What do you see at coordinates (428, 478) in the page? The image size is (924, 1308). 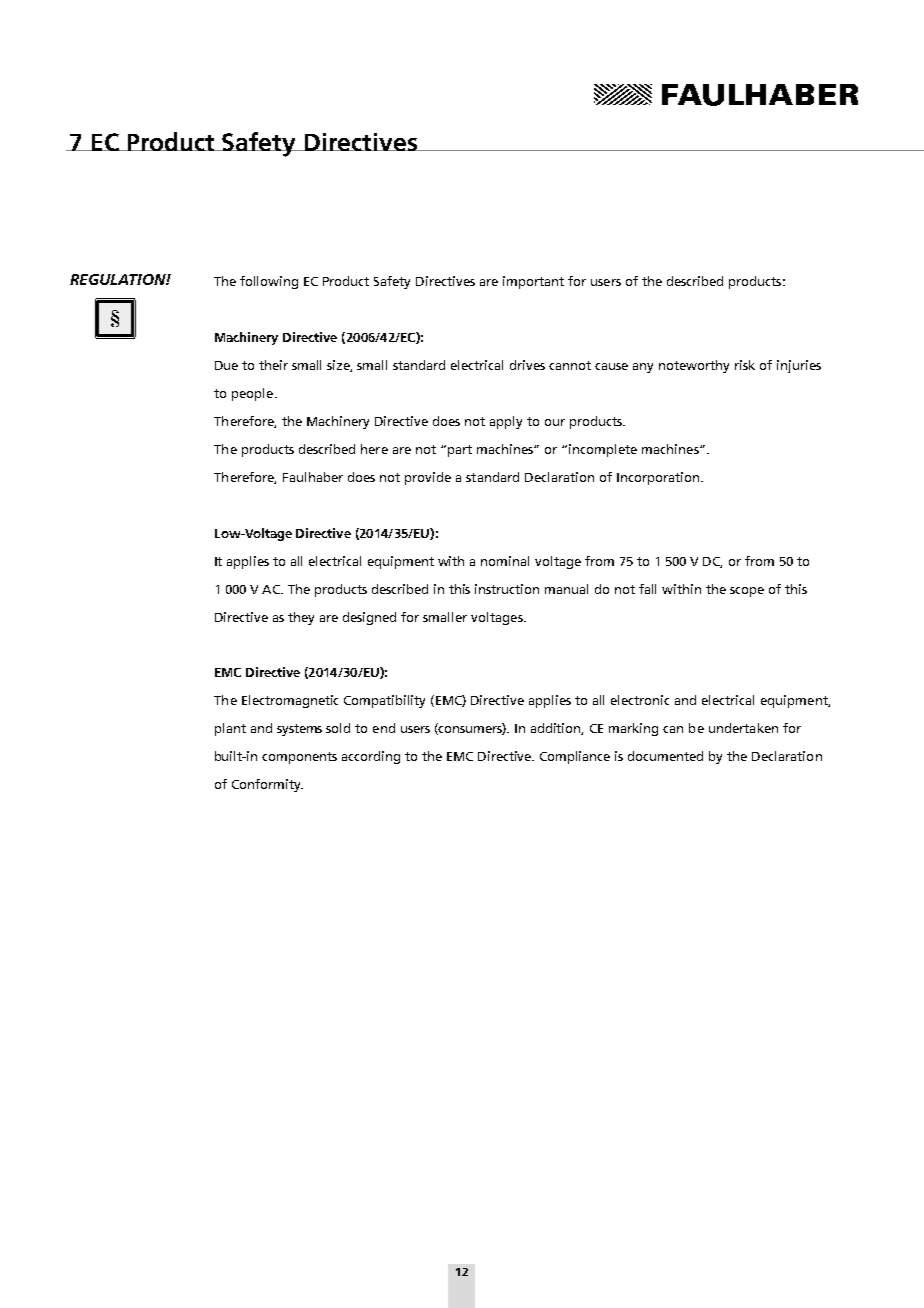 I see `provide` at bounding box center [428, 478].
